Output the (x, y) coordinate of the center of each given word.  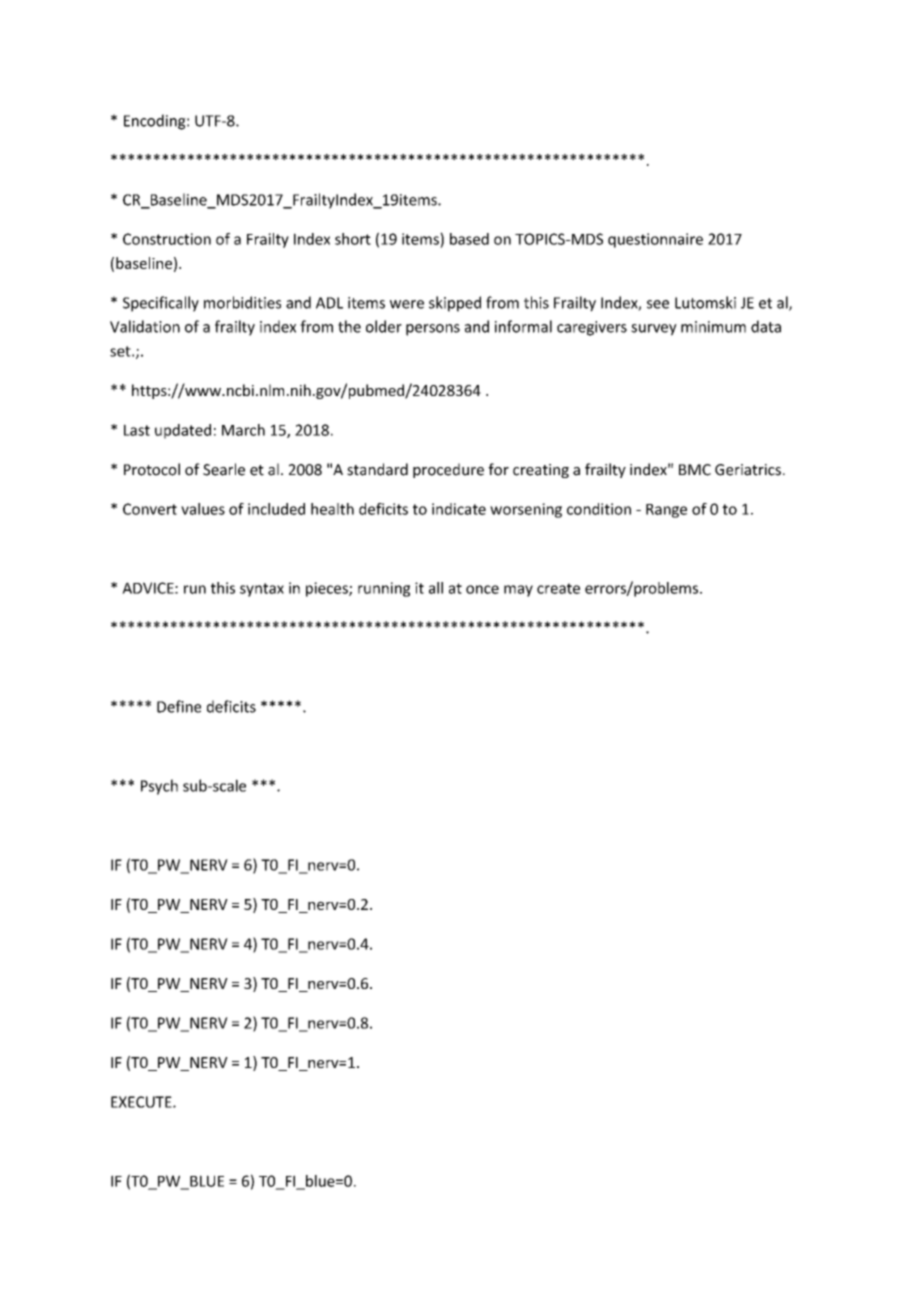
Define (179, 706)
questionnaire (655, 240)
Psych (159, 787)
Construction (167, 239)
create (558, 588)
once (482, 589)
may (518, 591)
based (469, 239)
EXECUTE (142, 1102)
